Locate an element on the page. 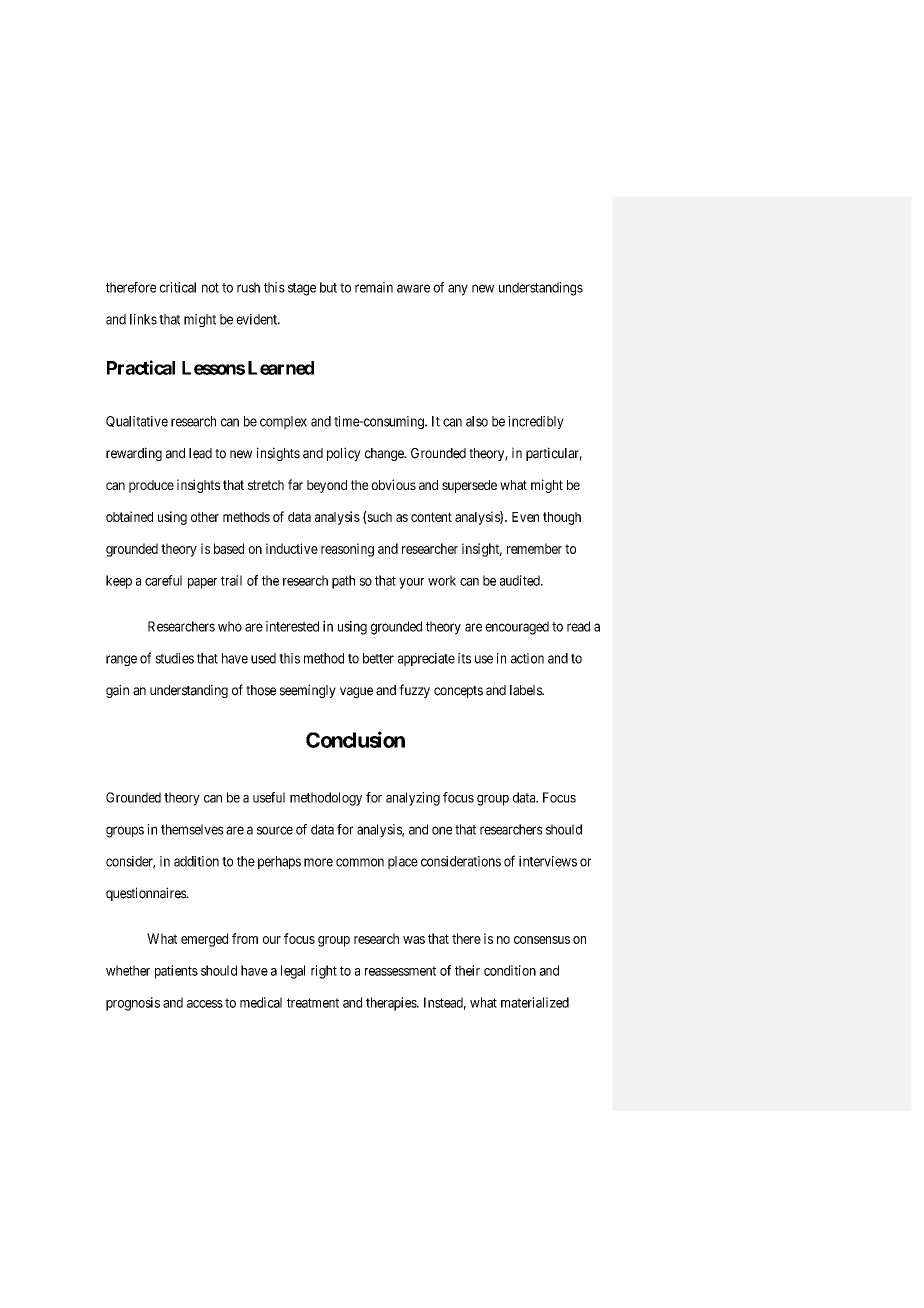 Image resolution: width=924 pixels, height=1308 pixels. Even is located at coordinates (525, 517).
